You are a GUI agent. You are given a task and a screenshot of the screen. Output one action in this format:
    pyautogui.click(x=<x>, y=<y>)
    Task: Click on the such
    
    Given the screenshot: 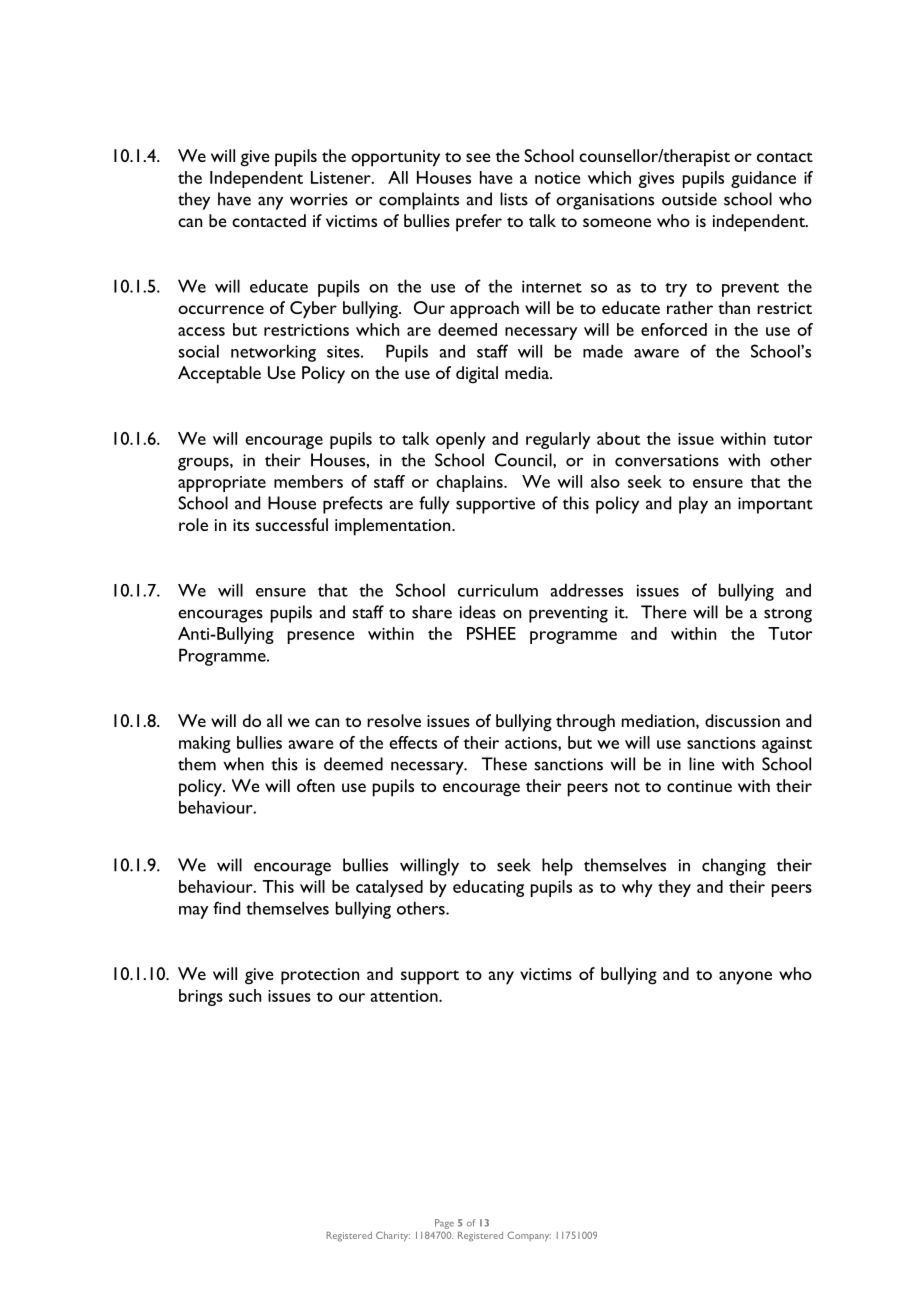 What is the action you would take?
    pyautogui.click(x=245, y=995)
